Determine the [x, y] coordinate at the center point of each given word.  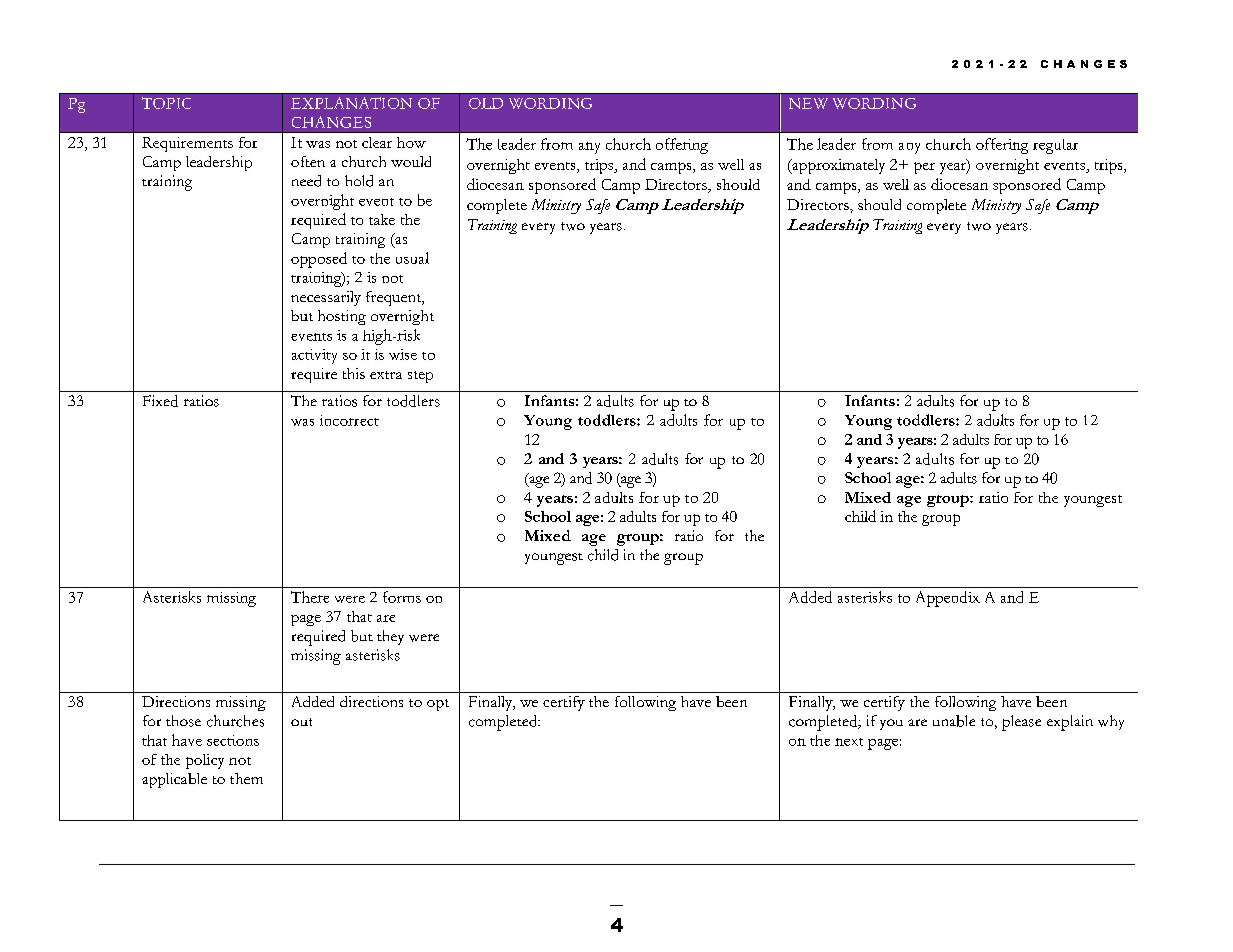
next [849, 742]
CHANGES [331, 122]
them [246, 778]
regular [1055, 146]
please [1021, 723]
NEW [808, 103]
